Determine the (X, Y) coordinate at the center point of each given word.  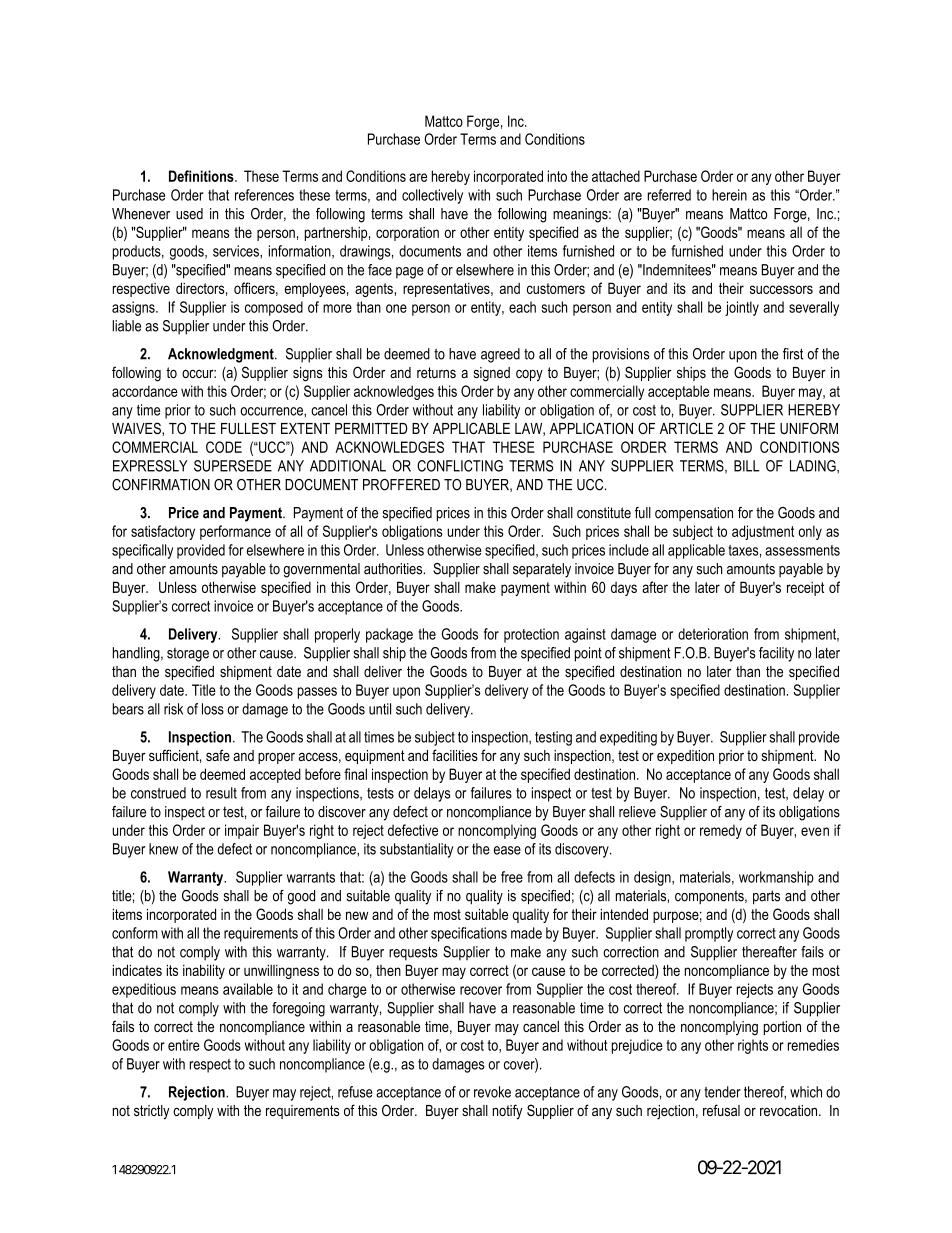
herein (729, 195)
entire (184, 1045)
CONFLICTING (460, 466)
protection (531, 635)
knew (163, 849)
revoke (492, 1092)
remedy (721, 831)
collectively (432, 196)
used (189, 214)
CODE (224, 447)
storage (188, 655)
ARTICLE (686, 428)
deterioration (713, 634)
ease (507, 850)
